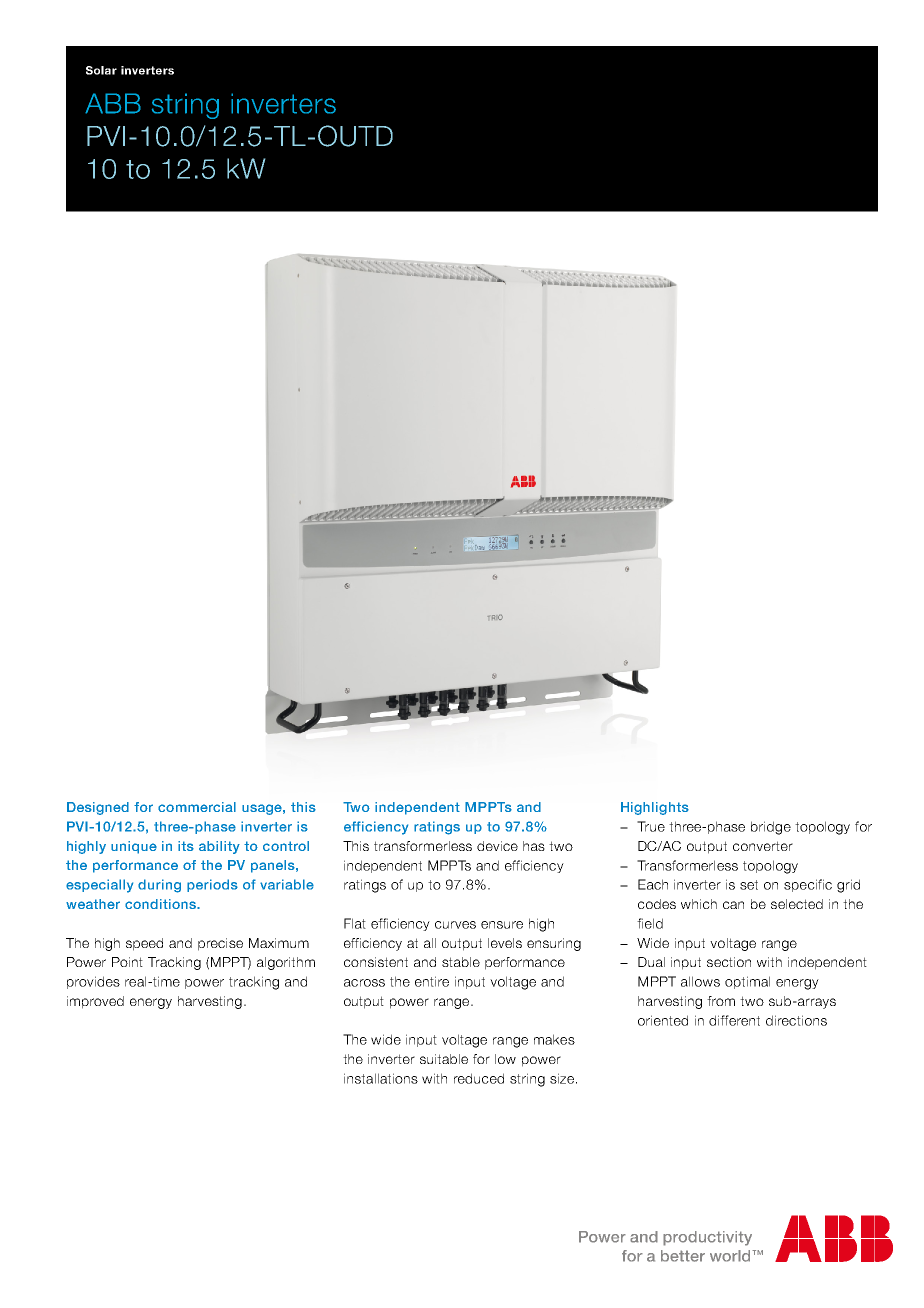 This page has height=1308, width=924. Describe the element at coordinates (763, 846) in the page. I see `converter` at that location.
